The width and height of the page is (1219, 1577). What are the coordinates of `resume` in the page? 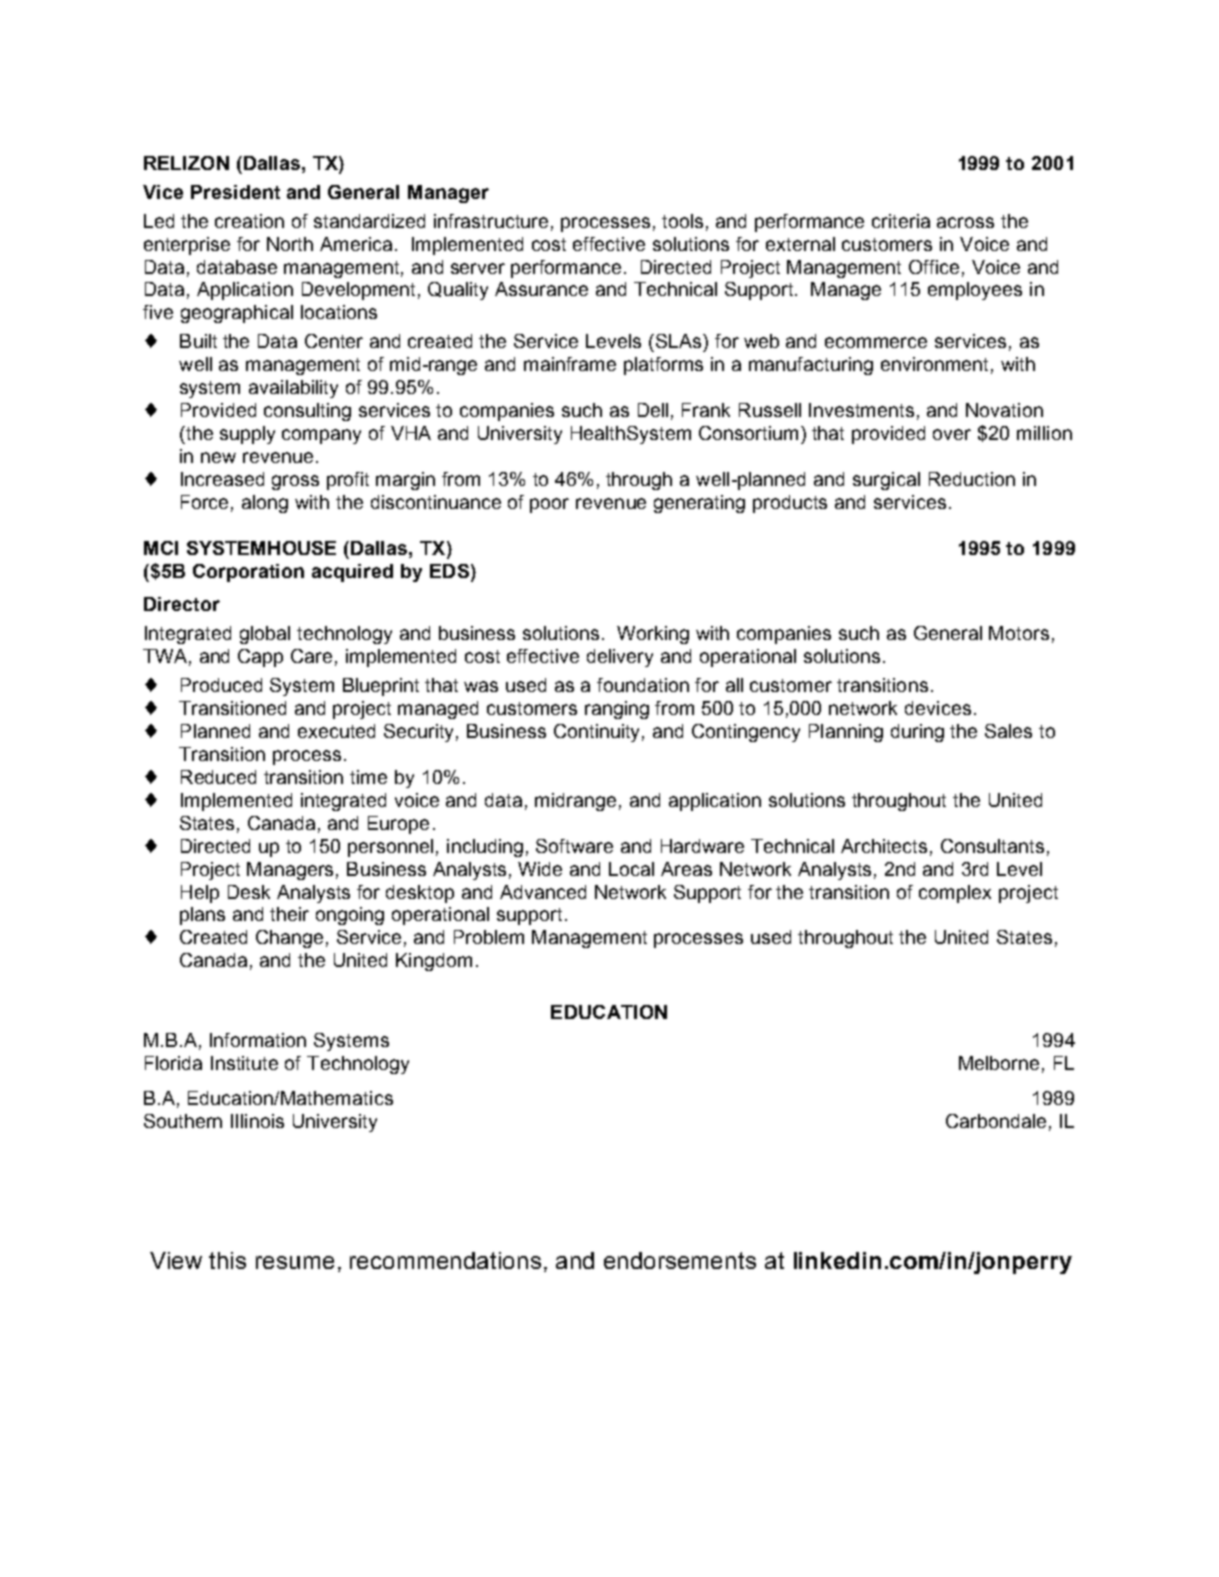 It's located at (295, 1262).
